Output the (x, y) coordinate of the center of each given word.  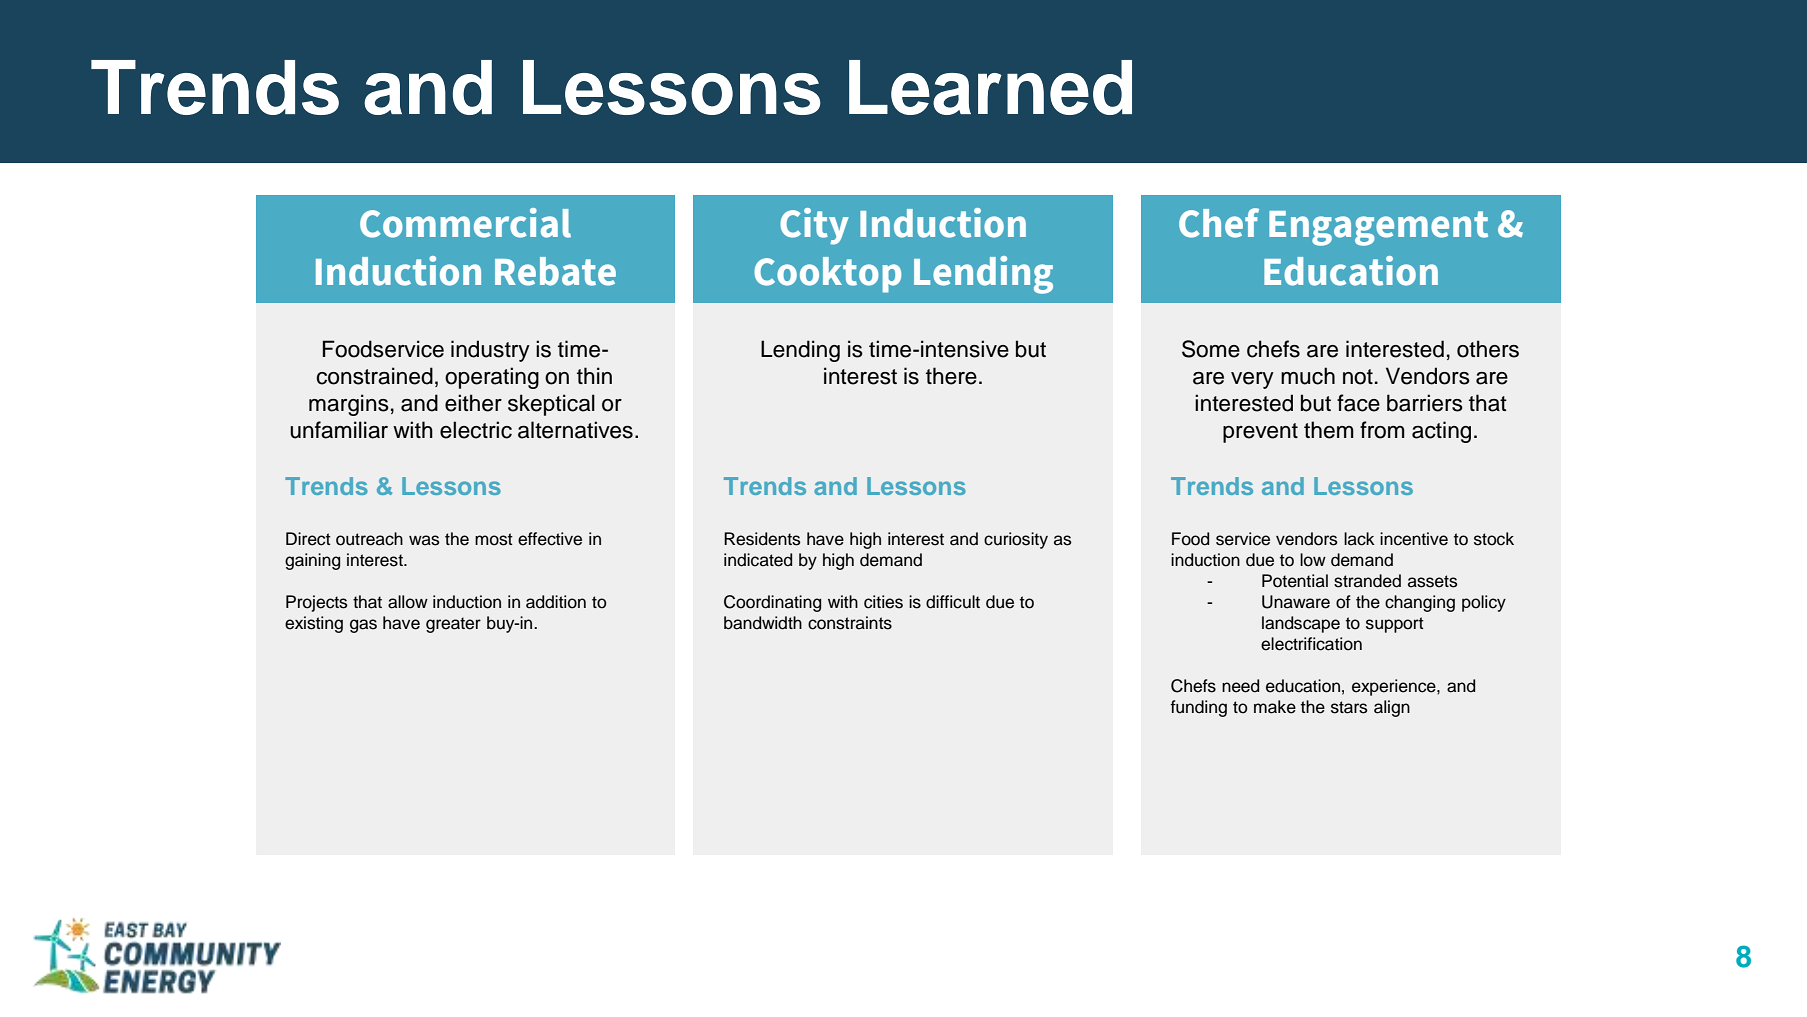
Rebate (555, 271)
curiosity (1016, 540)
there (951, 376)
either (473, 403)
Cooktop (827, 275)
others (1488, 349)
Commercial (465, 223)
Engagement (1378, 228)
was (424, 540)
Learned (990, 87)
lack (1359, 539)
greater (453, 625)
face (1358, 403)
